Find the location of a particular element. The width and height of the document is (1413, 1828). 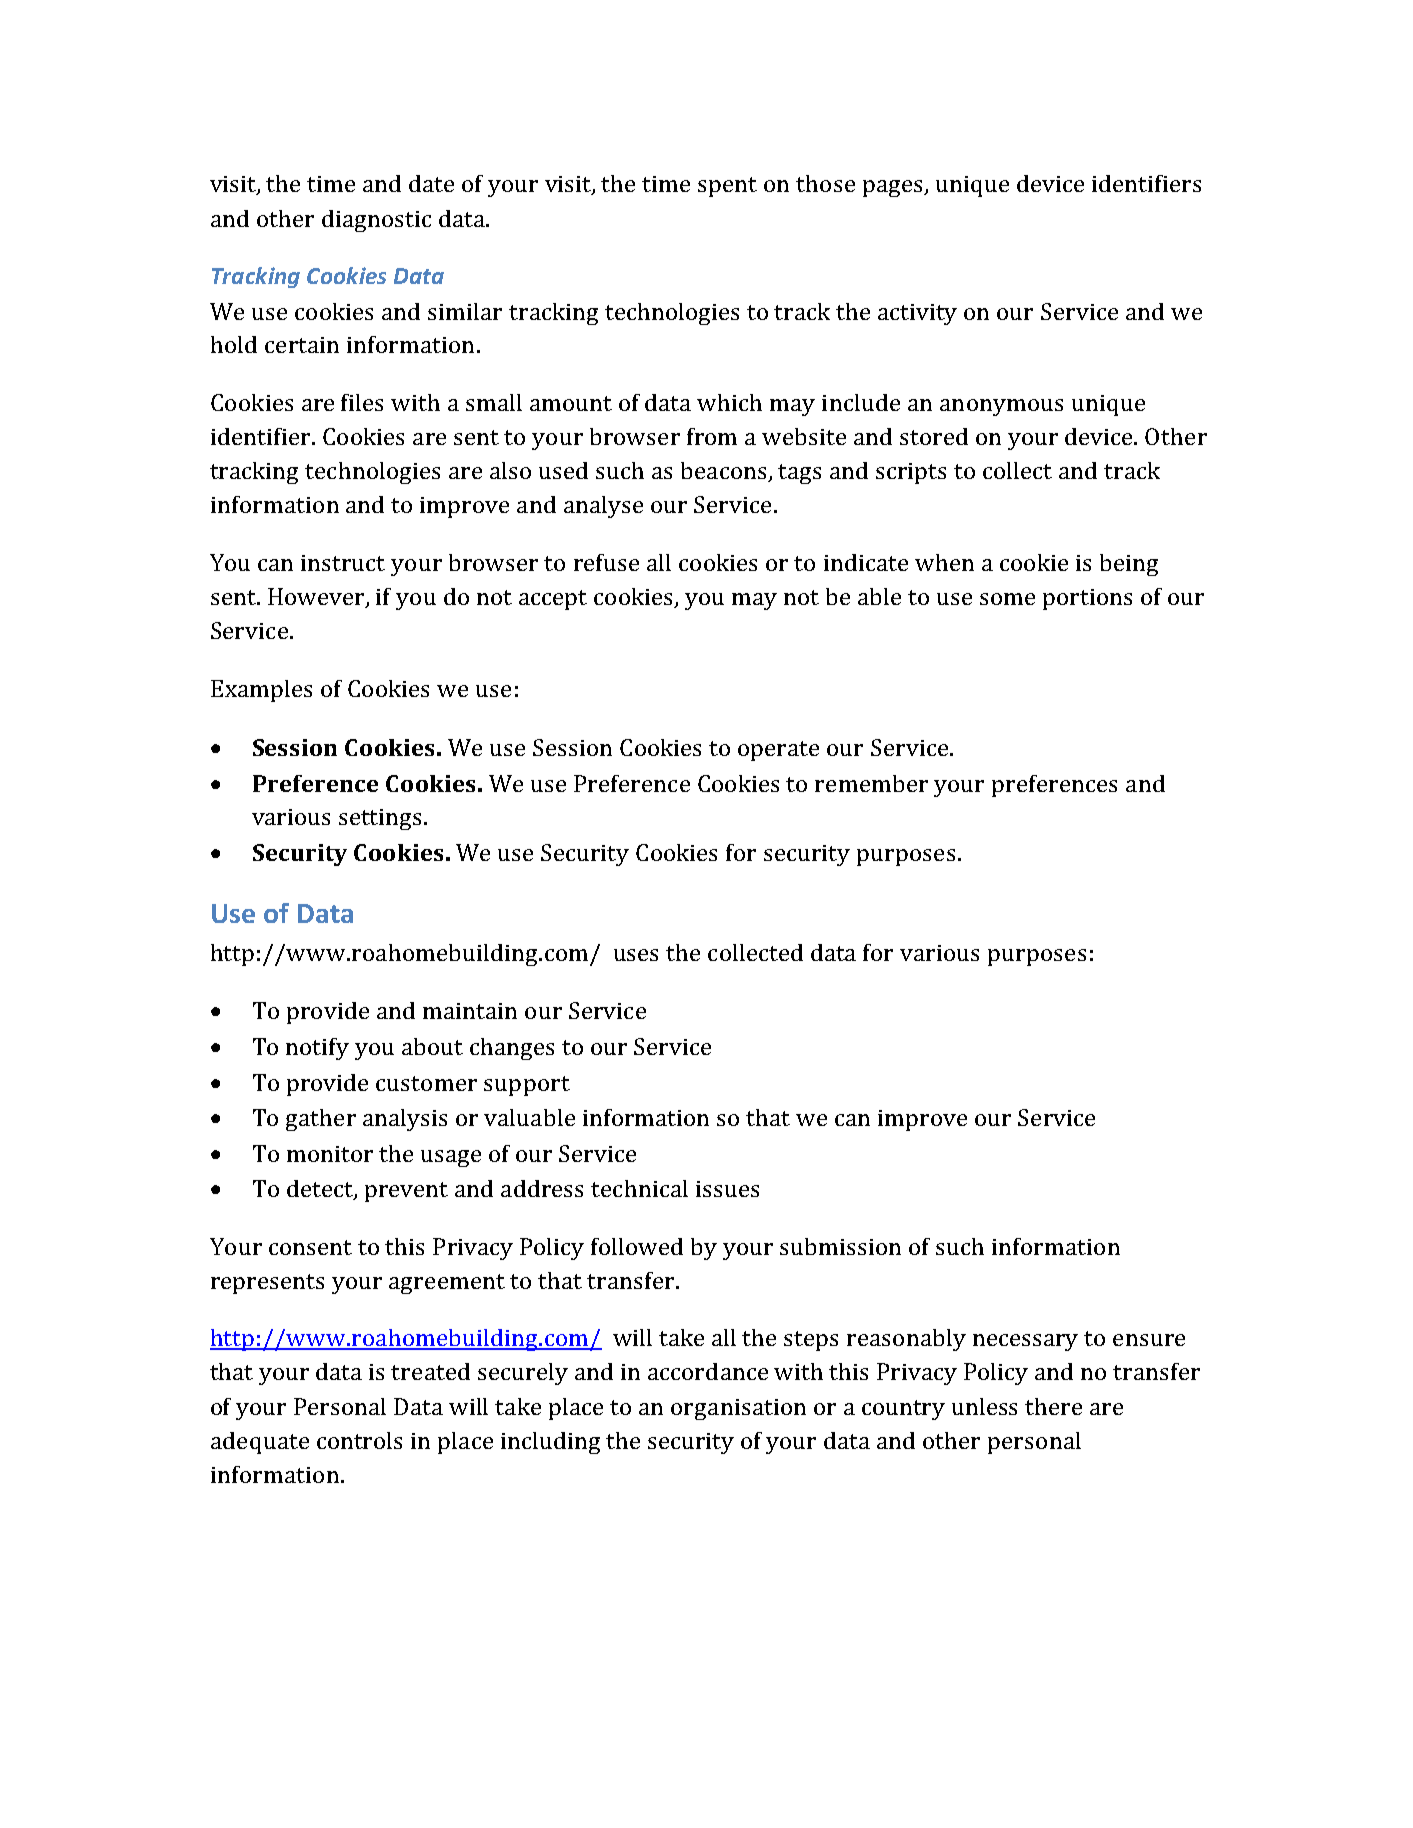

organisation is located at coordinates (738, 1409).
